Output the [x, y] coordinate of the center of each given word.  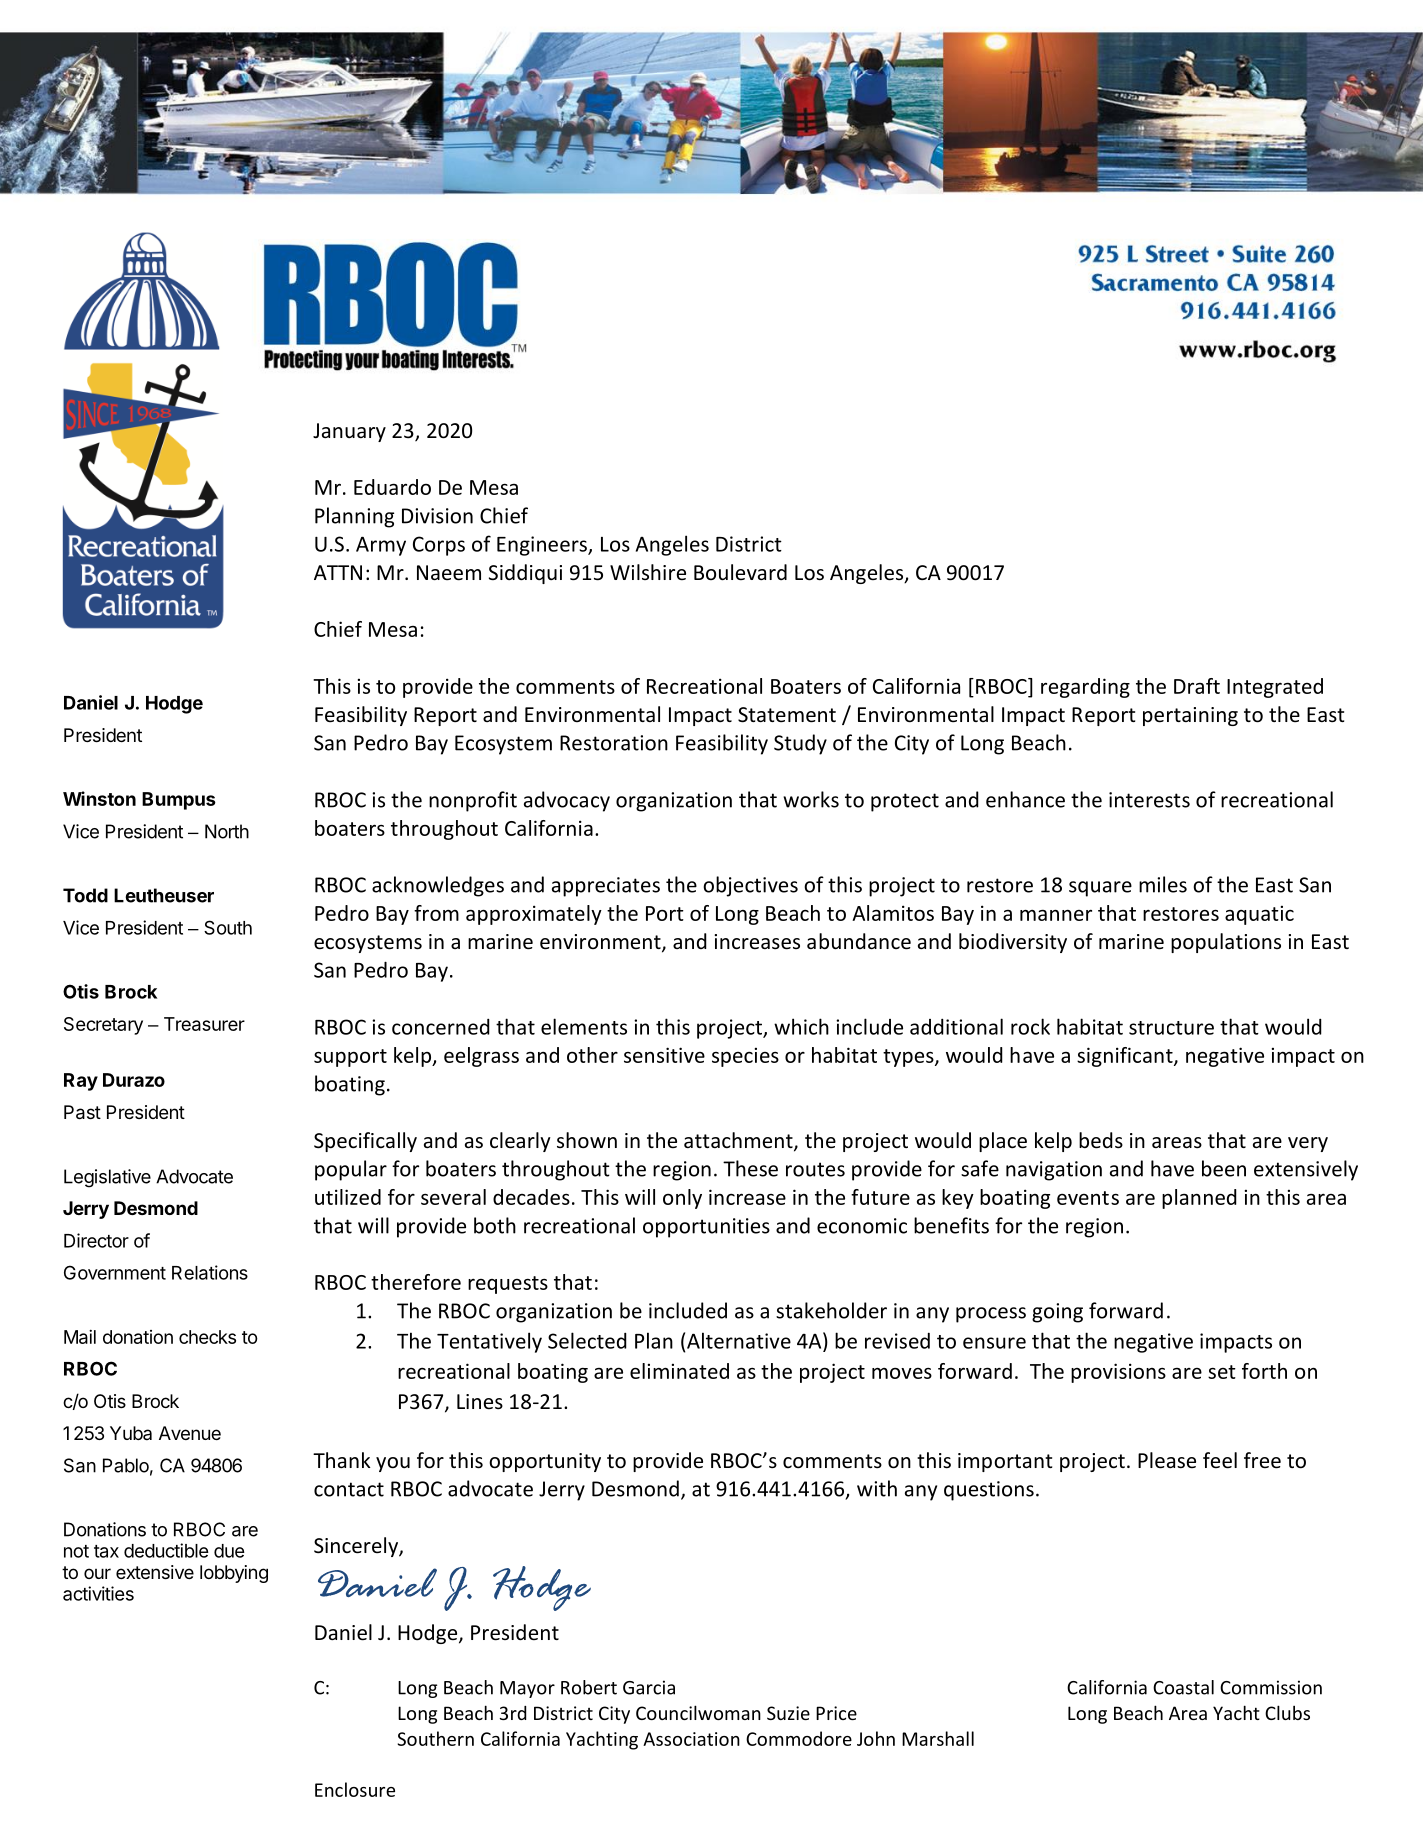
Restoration [614, 743]
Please [1167, 1460]
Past [82, 1112]
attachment [739, 1141]
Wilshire [648, 572]
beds [1101, 1140]
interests [1149, 800]
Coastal [1183, 1687]
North [227, 831]
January [349, 432]
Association [691, 1739]
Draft [1197, 686]
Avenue [190, 1433]
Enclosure [355, 1789]
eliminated [679, 1371]
